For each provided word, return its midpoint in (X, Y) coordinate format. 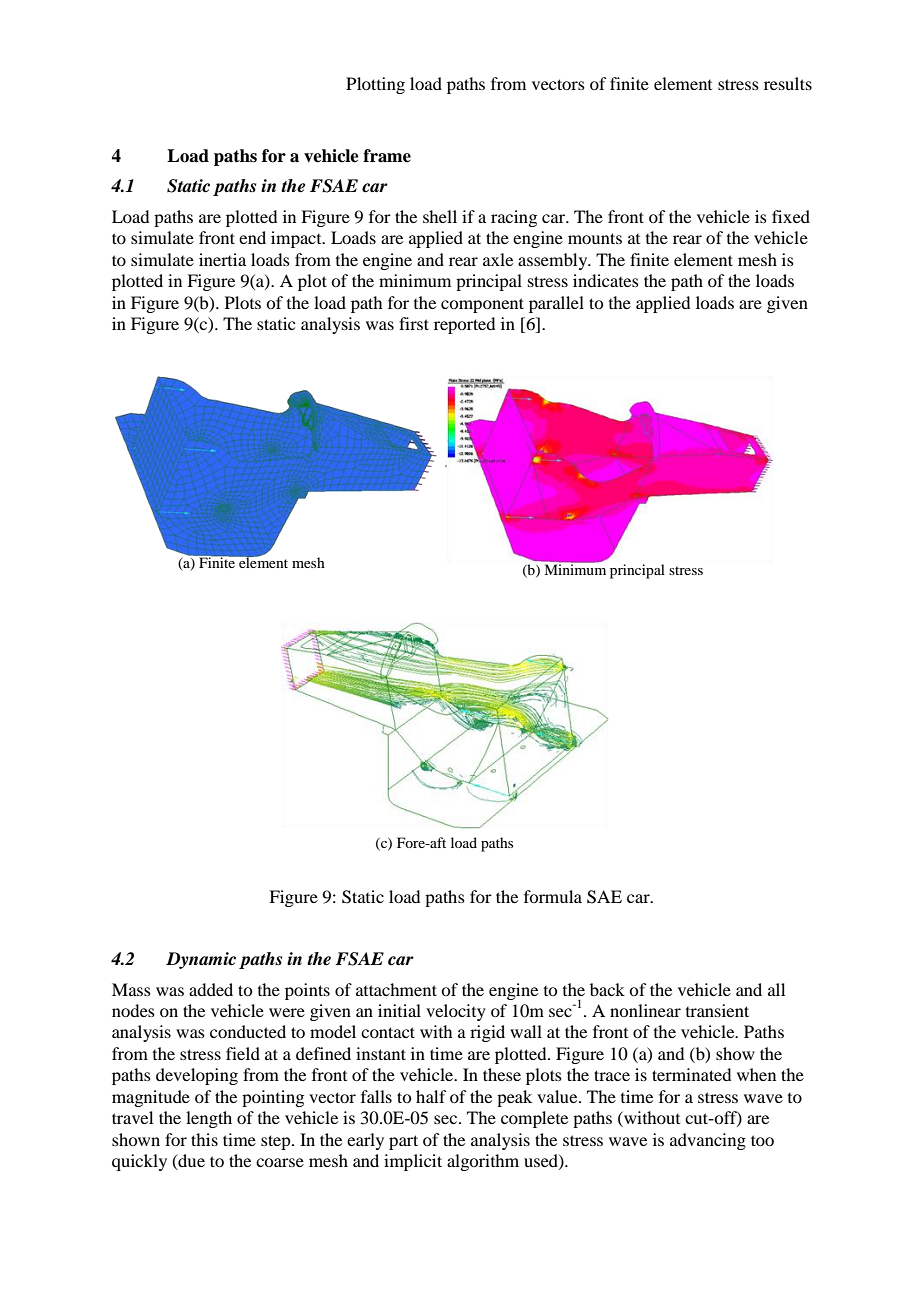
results (788, 83)
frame (387, 156)
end (252, 237)
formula (553, 896)
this (204, 1139)
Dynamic (201, 960)
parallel (556, 304)
